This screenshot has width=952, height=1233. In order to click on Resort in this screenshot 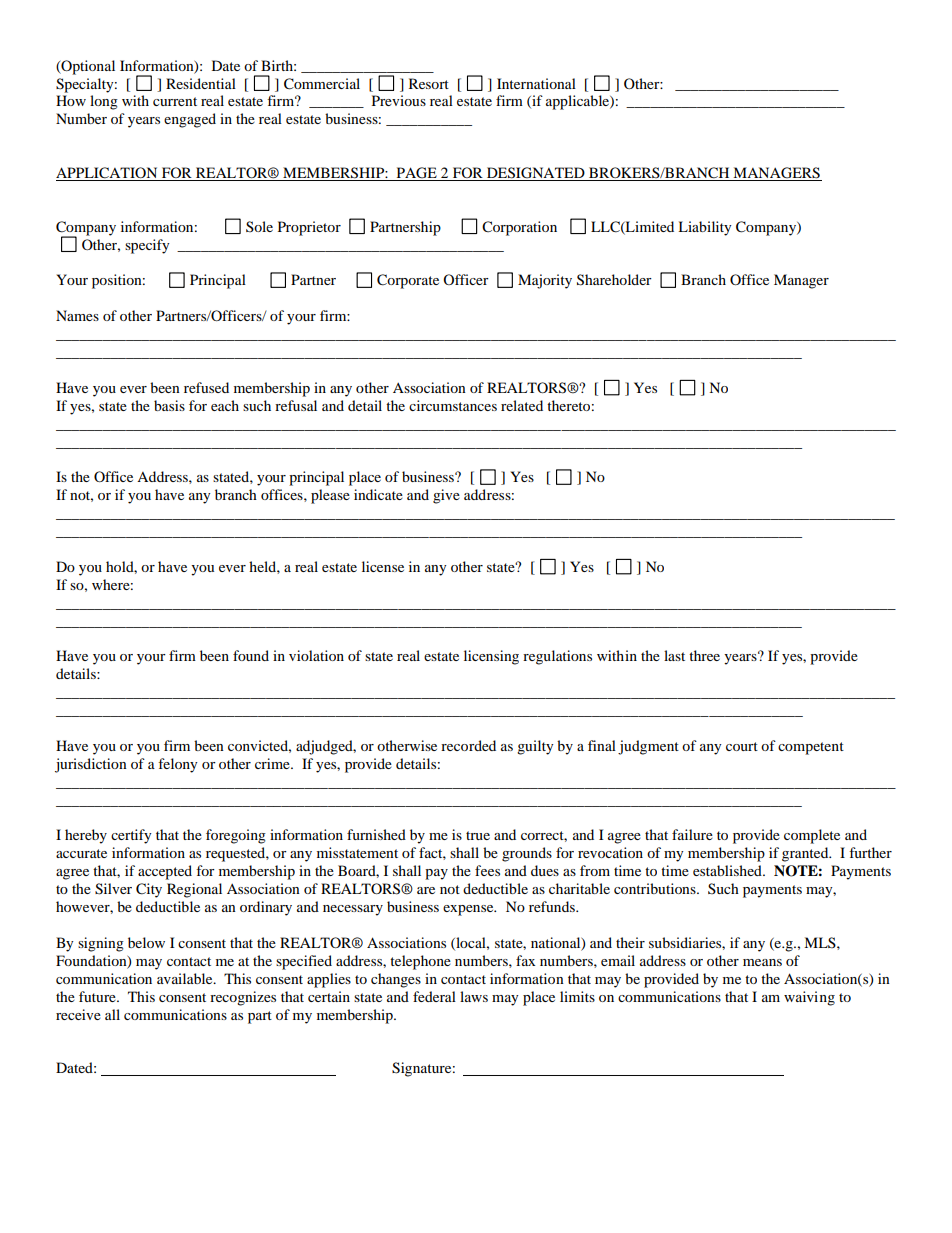, I will do `click(429, 83)`.
